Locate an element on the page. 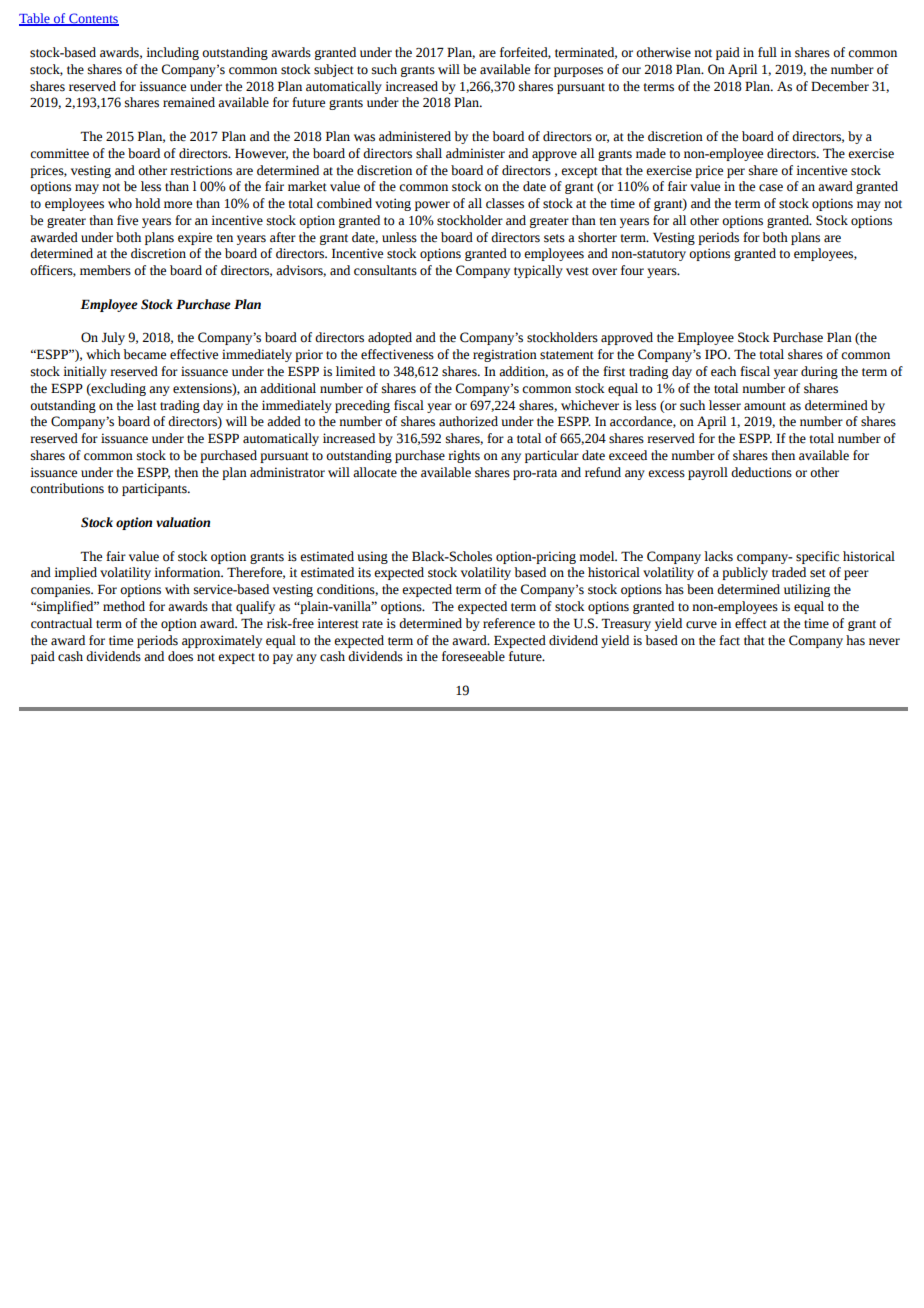  last is located at coordinates (147, 405).
